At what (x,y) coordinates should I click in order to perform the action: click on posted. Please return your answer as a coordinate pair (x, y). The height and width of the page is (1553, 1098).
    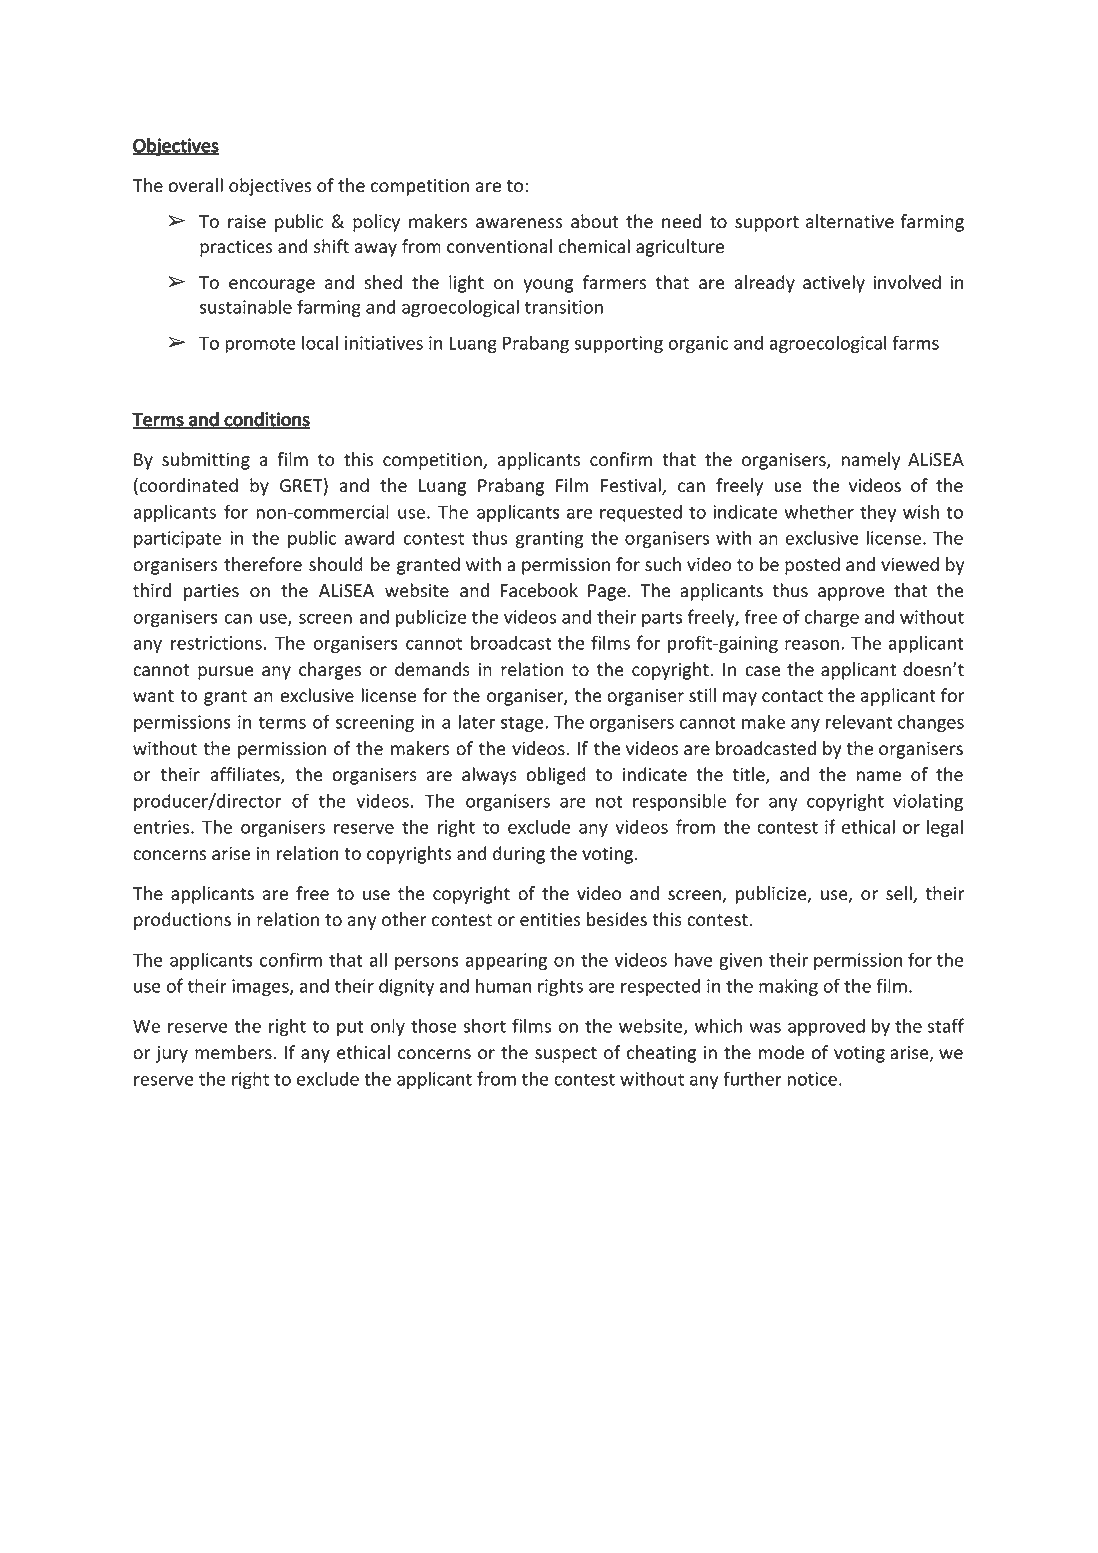
    Looking at the image, I should click on (812, 566).
